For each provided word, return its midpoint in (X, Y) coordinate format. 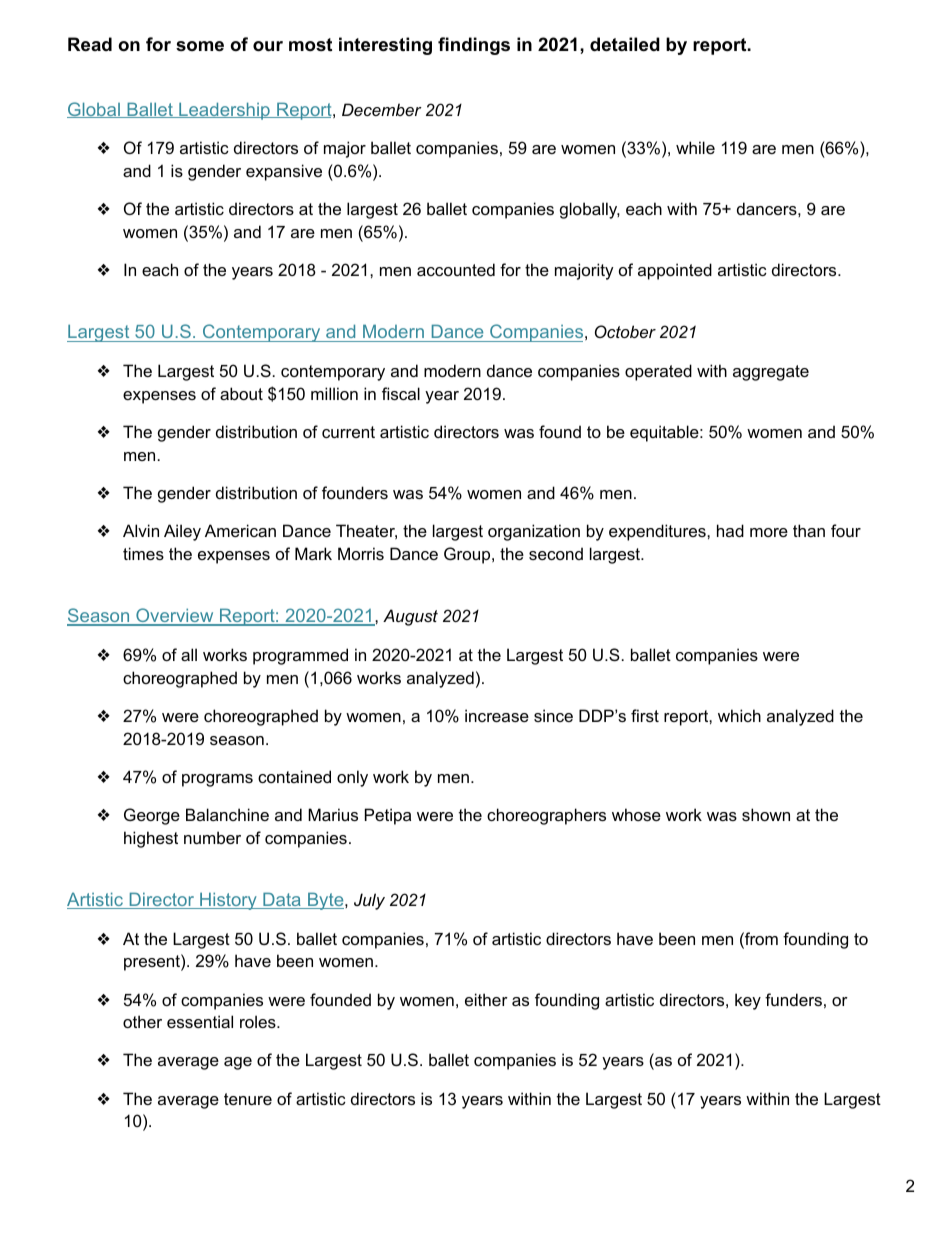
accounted (456, 269)
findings (474, 46)
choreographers (546, 816)
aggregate (771, 373)
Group (468, 555)
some (200, 46)
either (486, 999)
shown (766, 814)
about (241, 393)
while (695, 147)
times (143, 553)
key (748, 1001)
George (152, 816)
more (769, 532)
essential (200, 1021)
